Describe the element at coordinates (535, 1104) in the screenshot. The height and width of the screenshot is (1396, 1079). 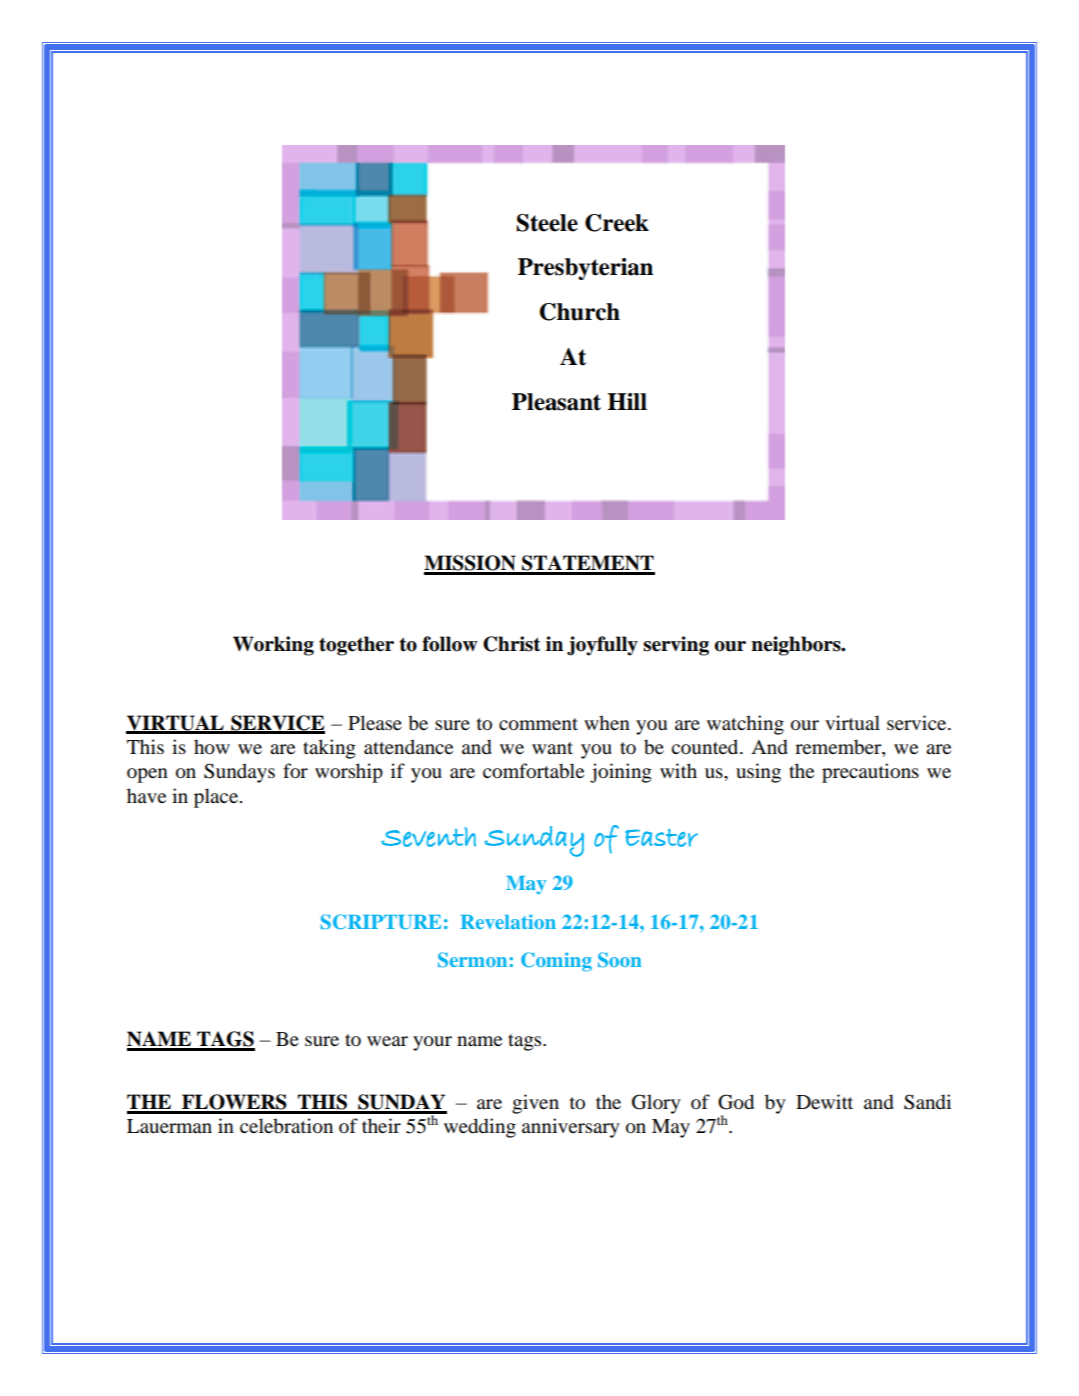
I see `given` at that location.
